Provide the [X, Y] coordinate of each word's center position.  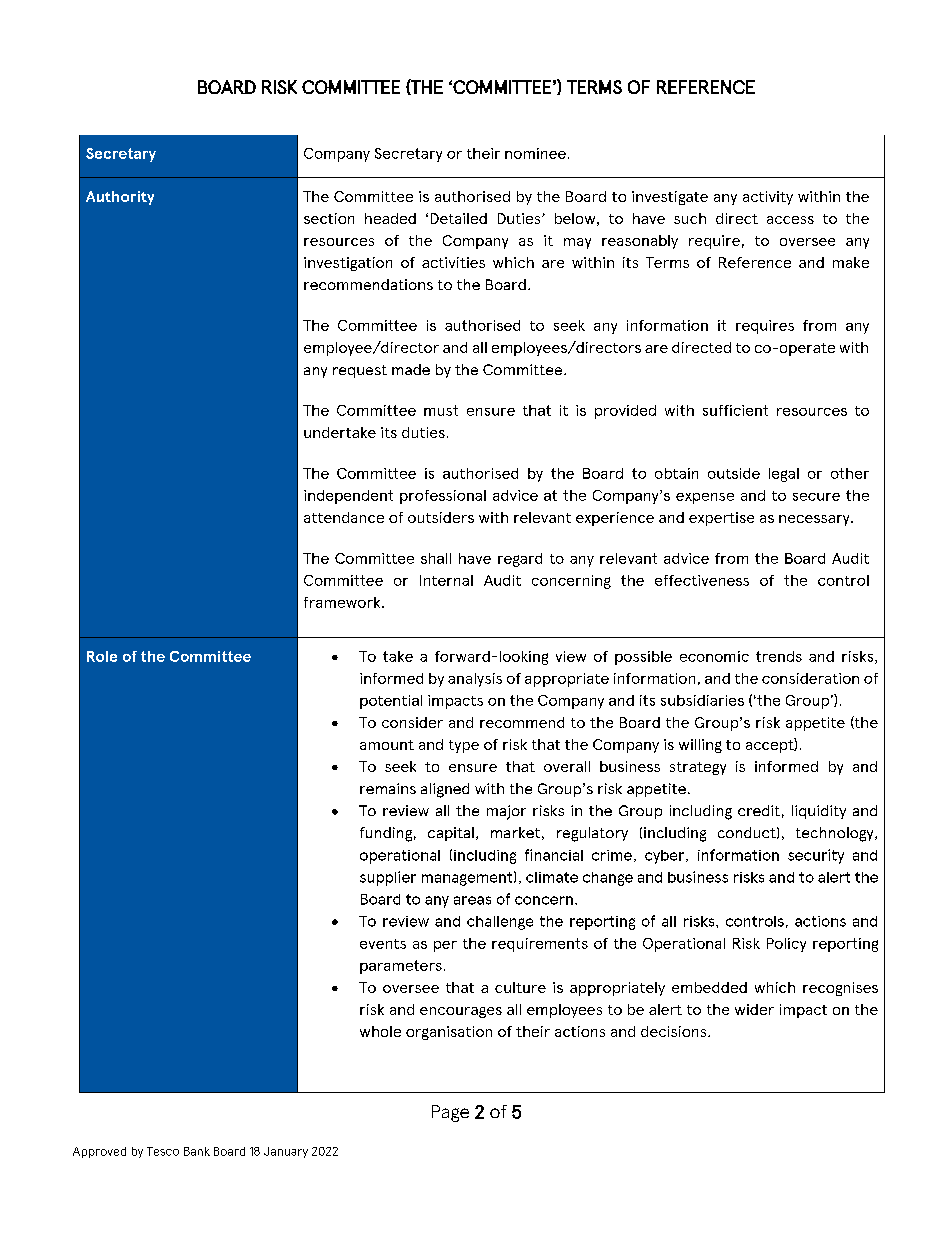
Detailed [459, 218]
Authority [120, 198]
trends [779, 656]
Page [450, 1113]
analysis [475, 680]
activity [768, 198]
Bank [197, 1151]
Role [102, 656]
